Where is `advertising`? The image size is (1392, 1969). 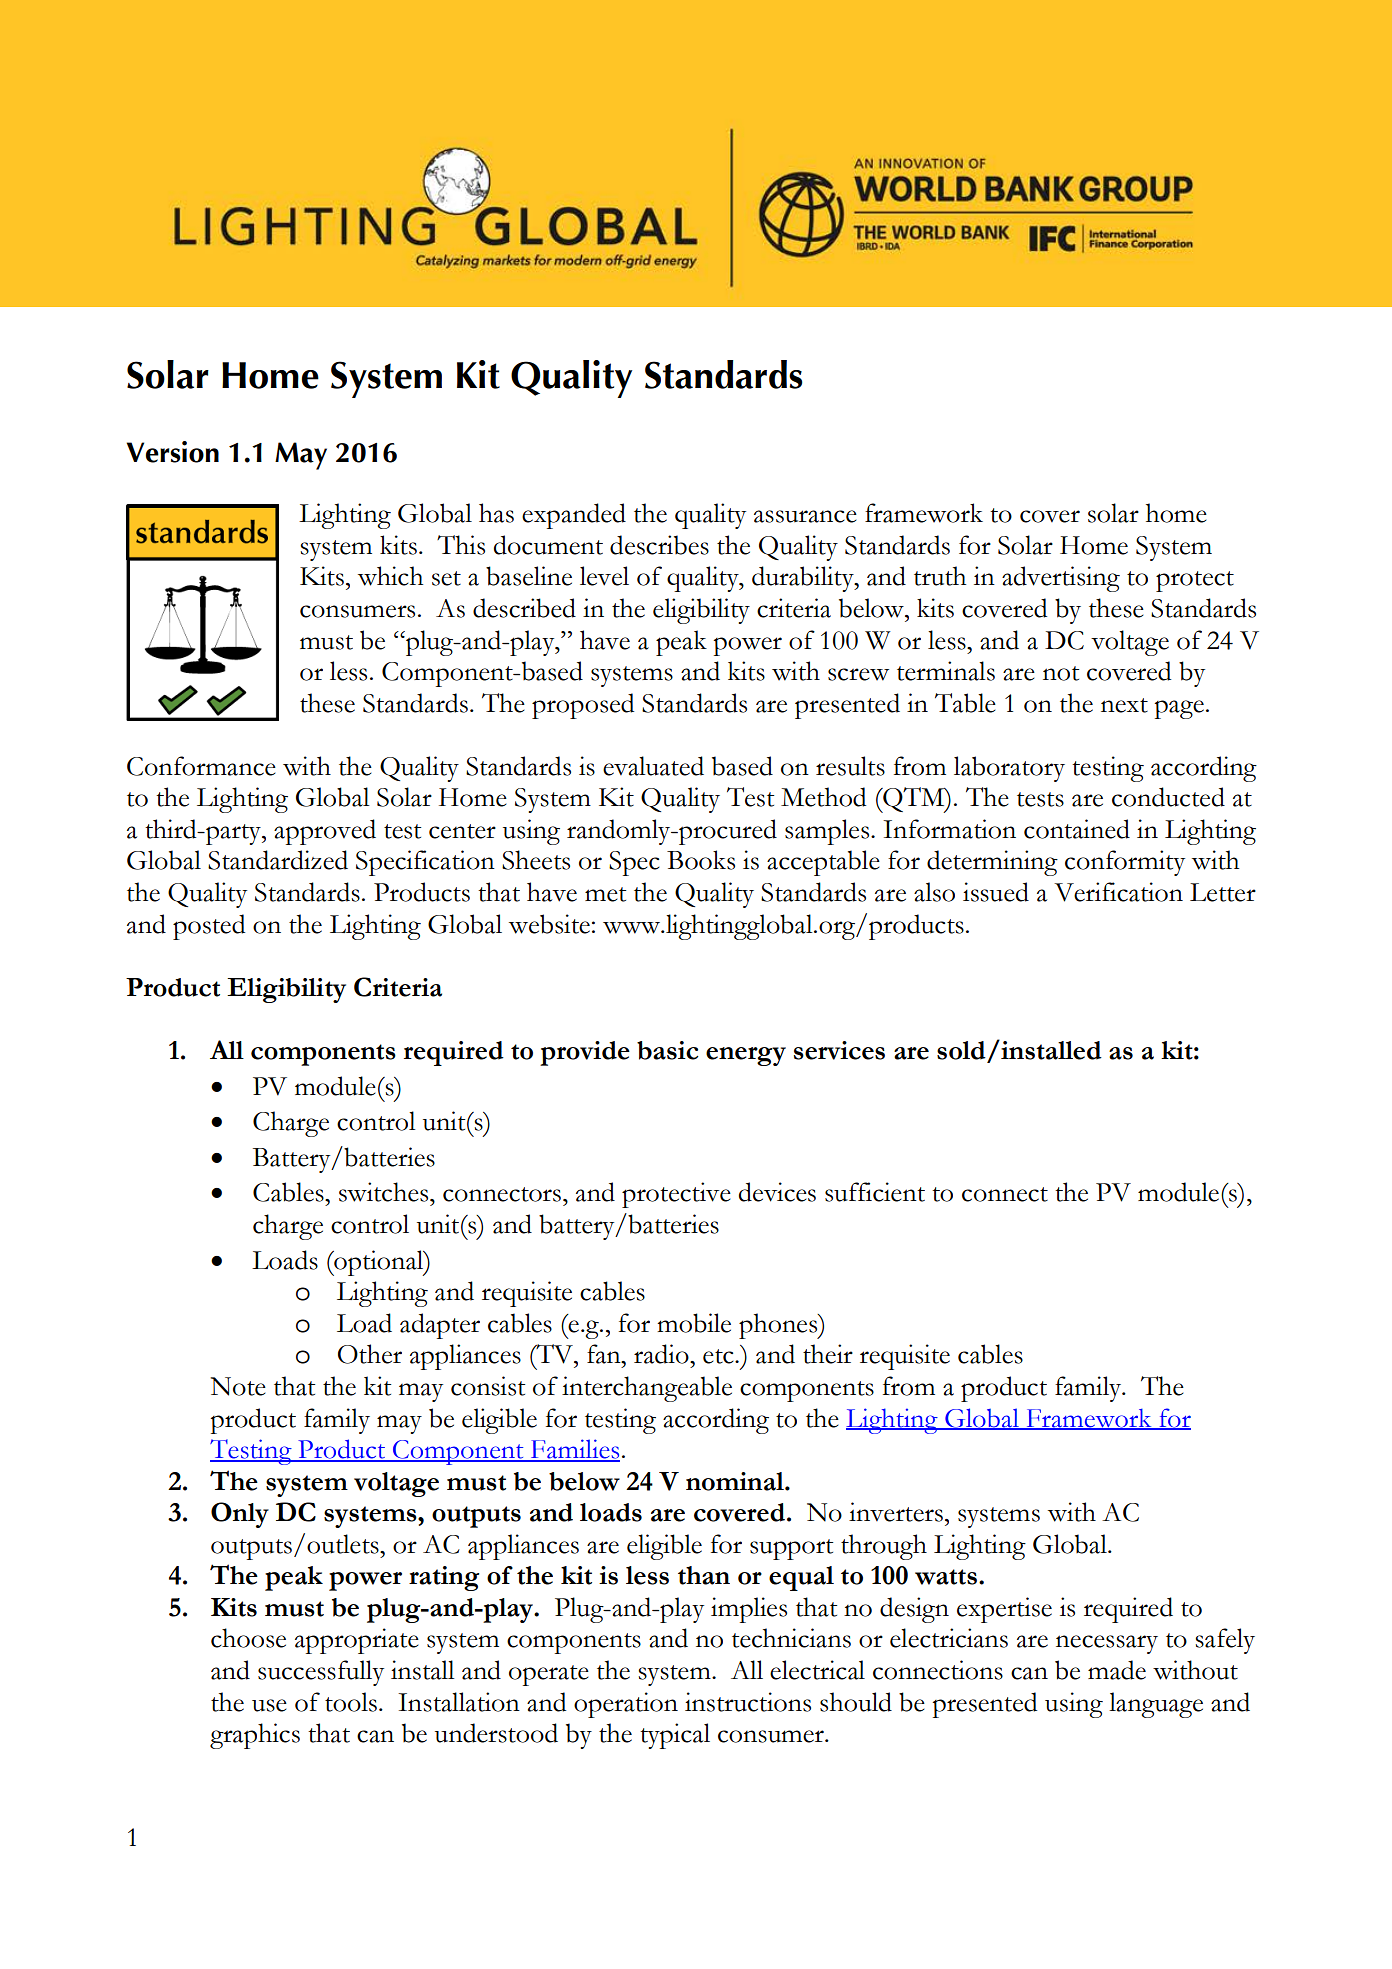
advertising is located at coordinates (1061, 579).
